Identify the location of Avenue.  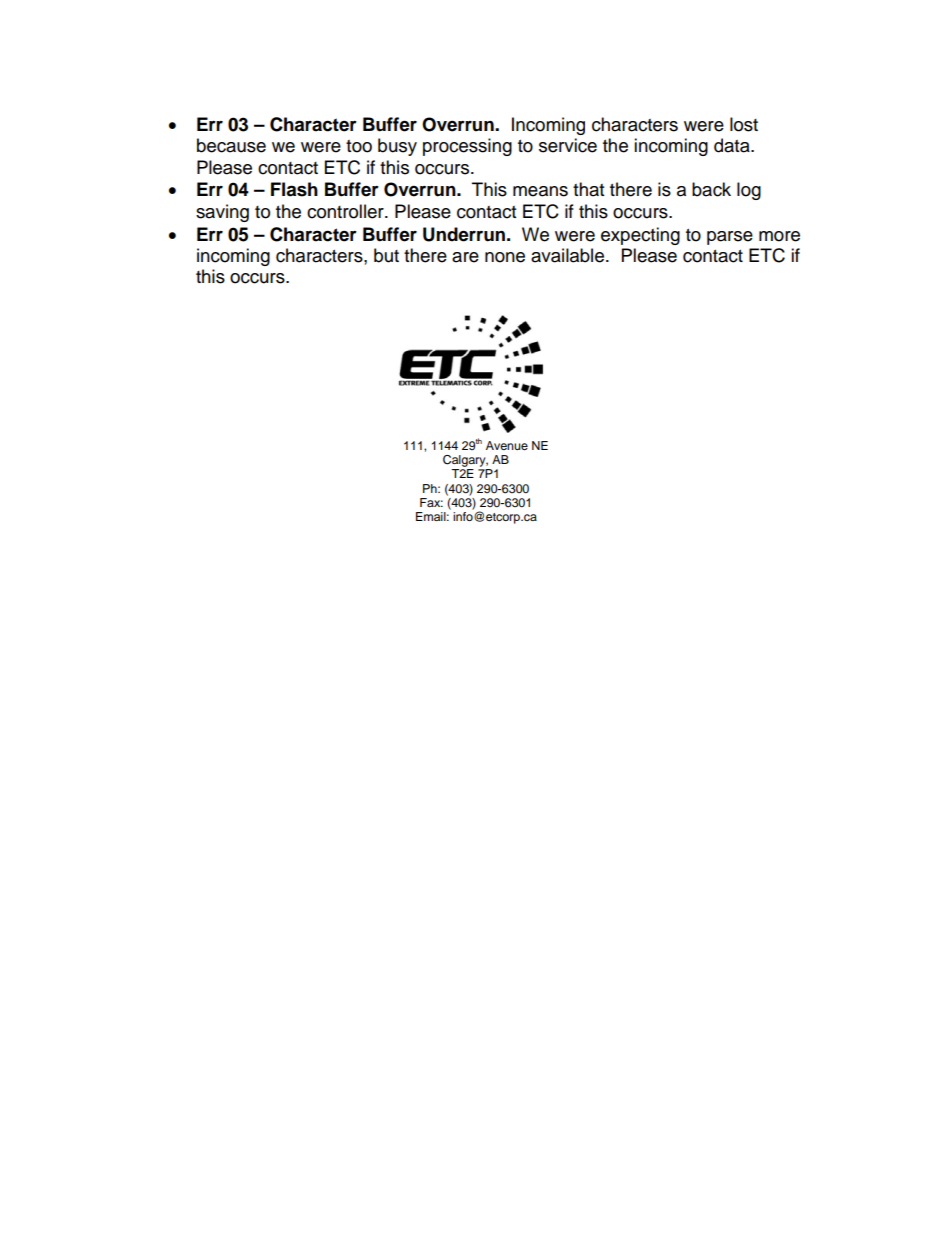
(507, 445).
